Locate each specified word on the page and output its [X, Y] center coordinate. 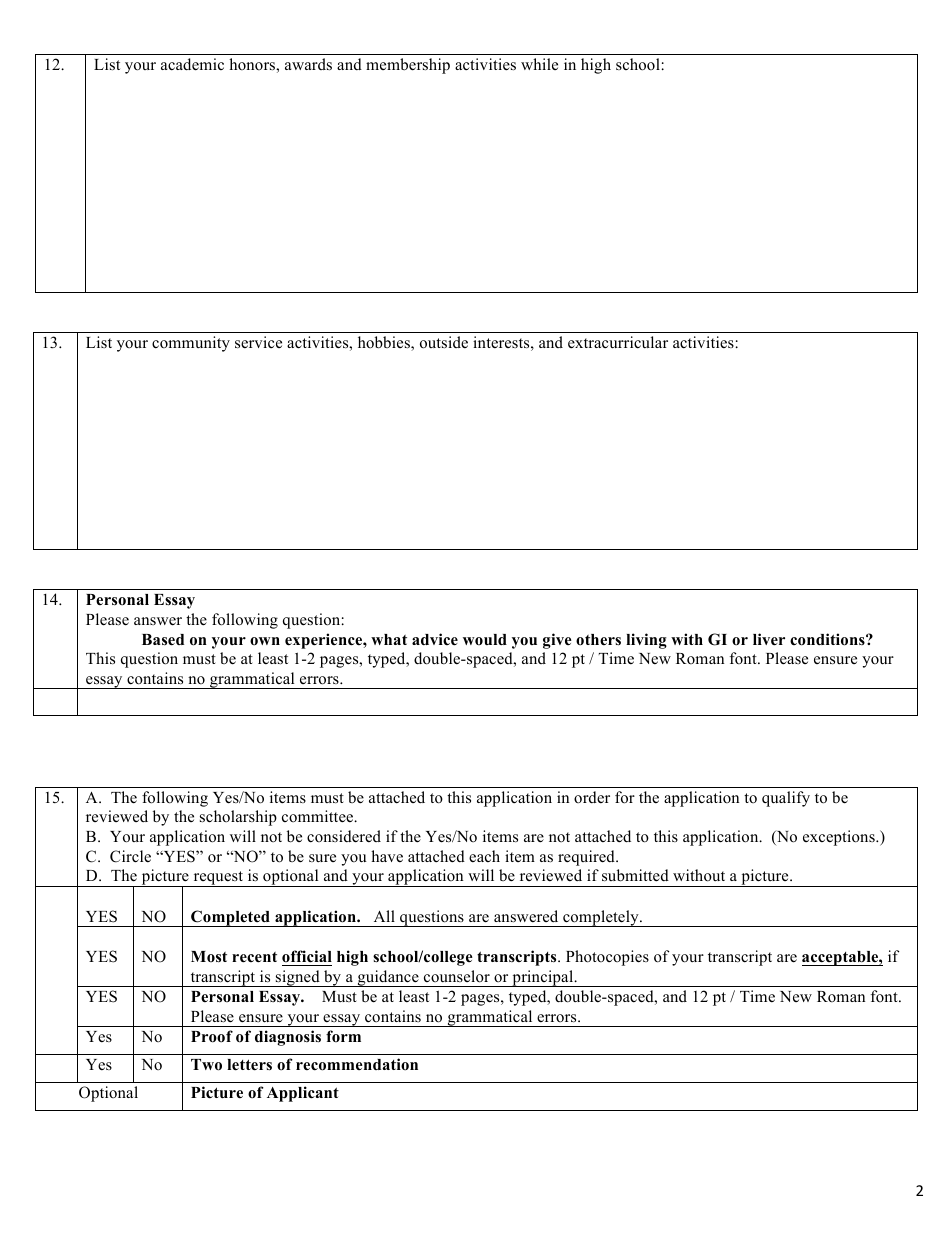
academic [192, 64]
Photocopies [607, 958]
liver [769, 639]
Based [163, 640]
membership [408, 66]
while [539, 64]
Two [206, 1065]
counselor [457, 976]
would [485, 639]
